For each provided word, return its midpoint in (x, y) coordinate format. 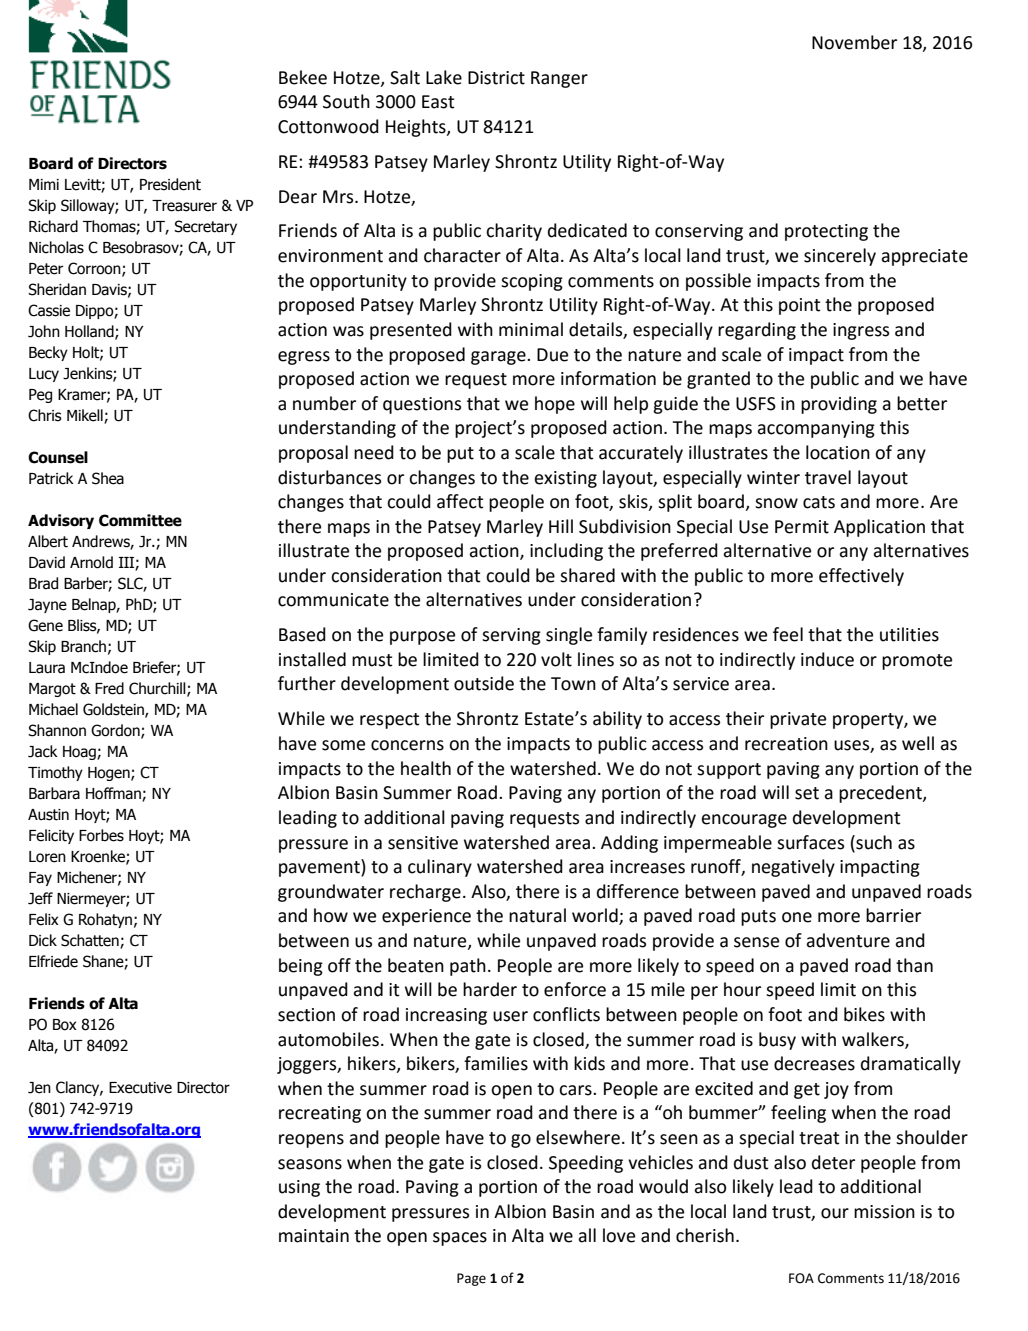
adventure (848, 940)
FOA (801, 1278)
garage (499, 358)
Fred (109, 688)
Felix (44, 919)
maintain (314, 1236)
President (170, 184)
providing (839, 405)
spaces (460, 1239)
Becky (48, 353)
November (854, 42)
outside (484, 683)
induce (827, 659)
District (496, 78)
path (468, 967)
